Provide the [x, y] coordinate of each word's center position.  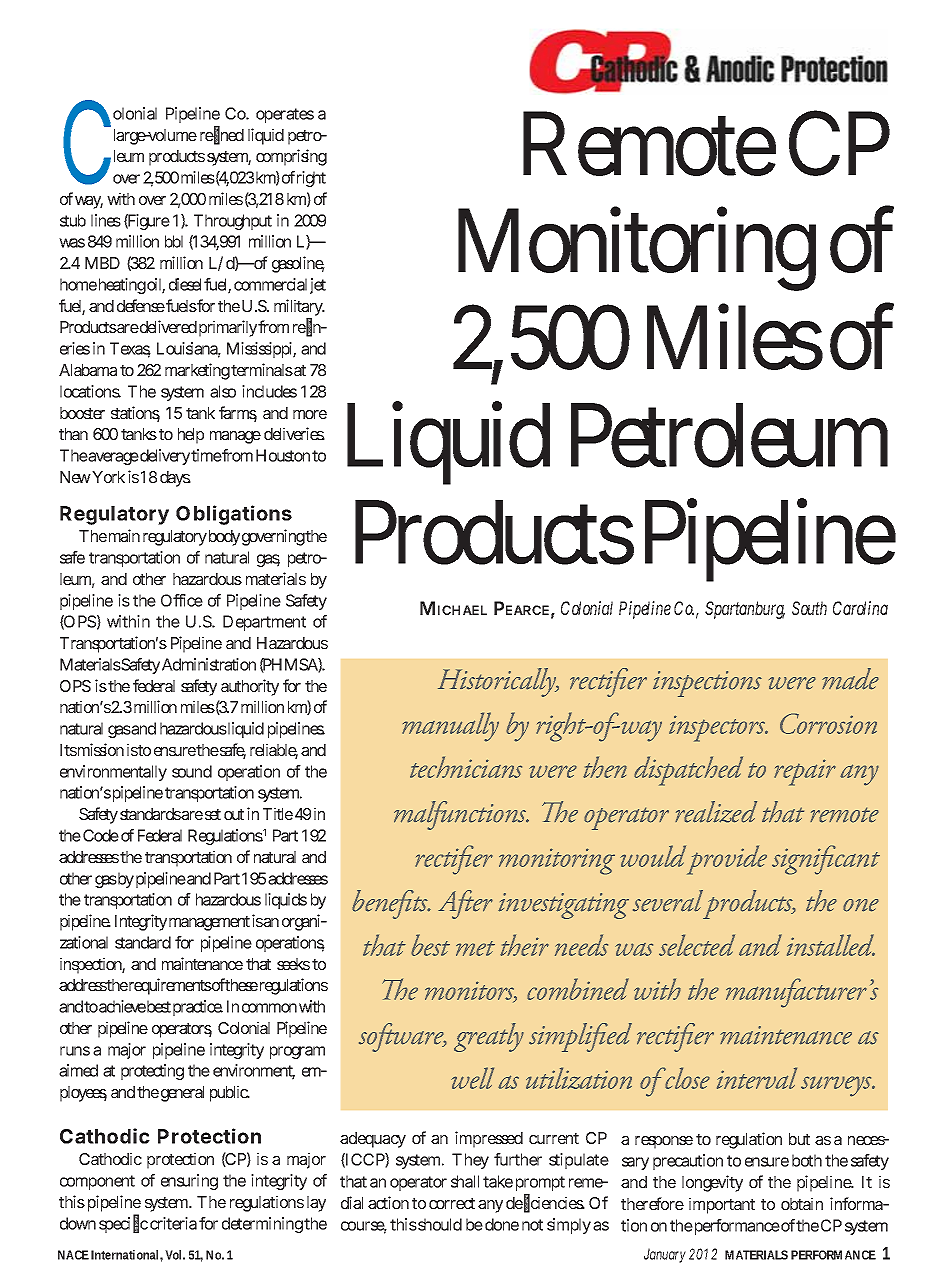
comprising [291, 157]
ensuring [189, 1182]
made [850, 679]
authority [250, 687]
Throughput [233, 222]
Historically [498, 682]
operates [285, 115]
